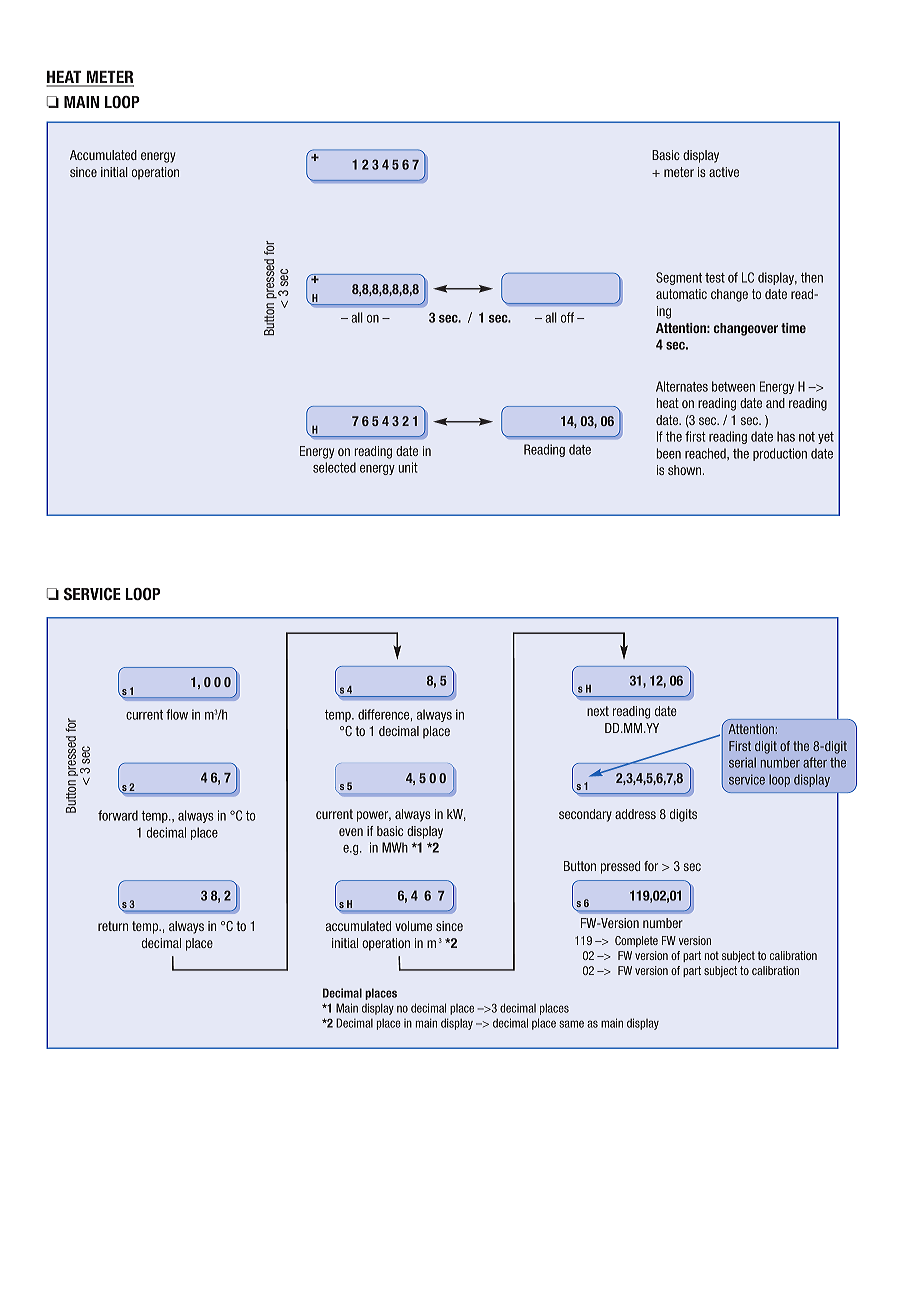  Describe the element at coordinates (571, 1024) in the screenshot. I see `same` at that location.
